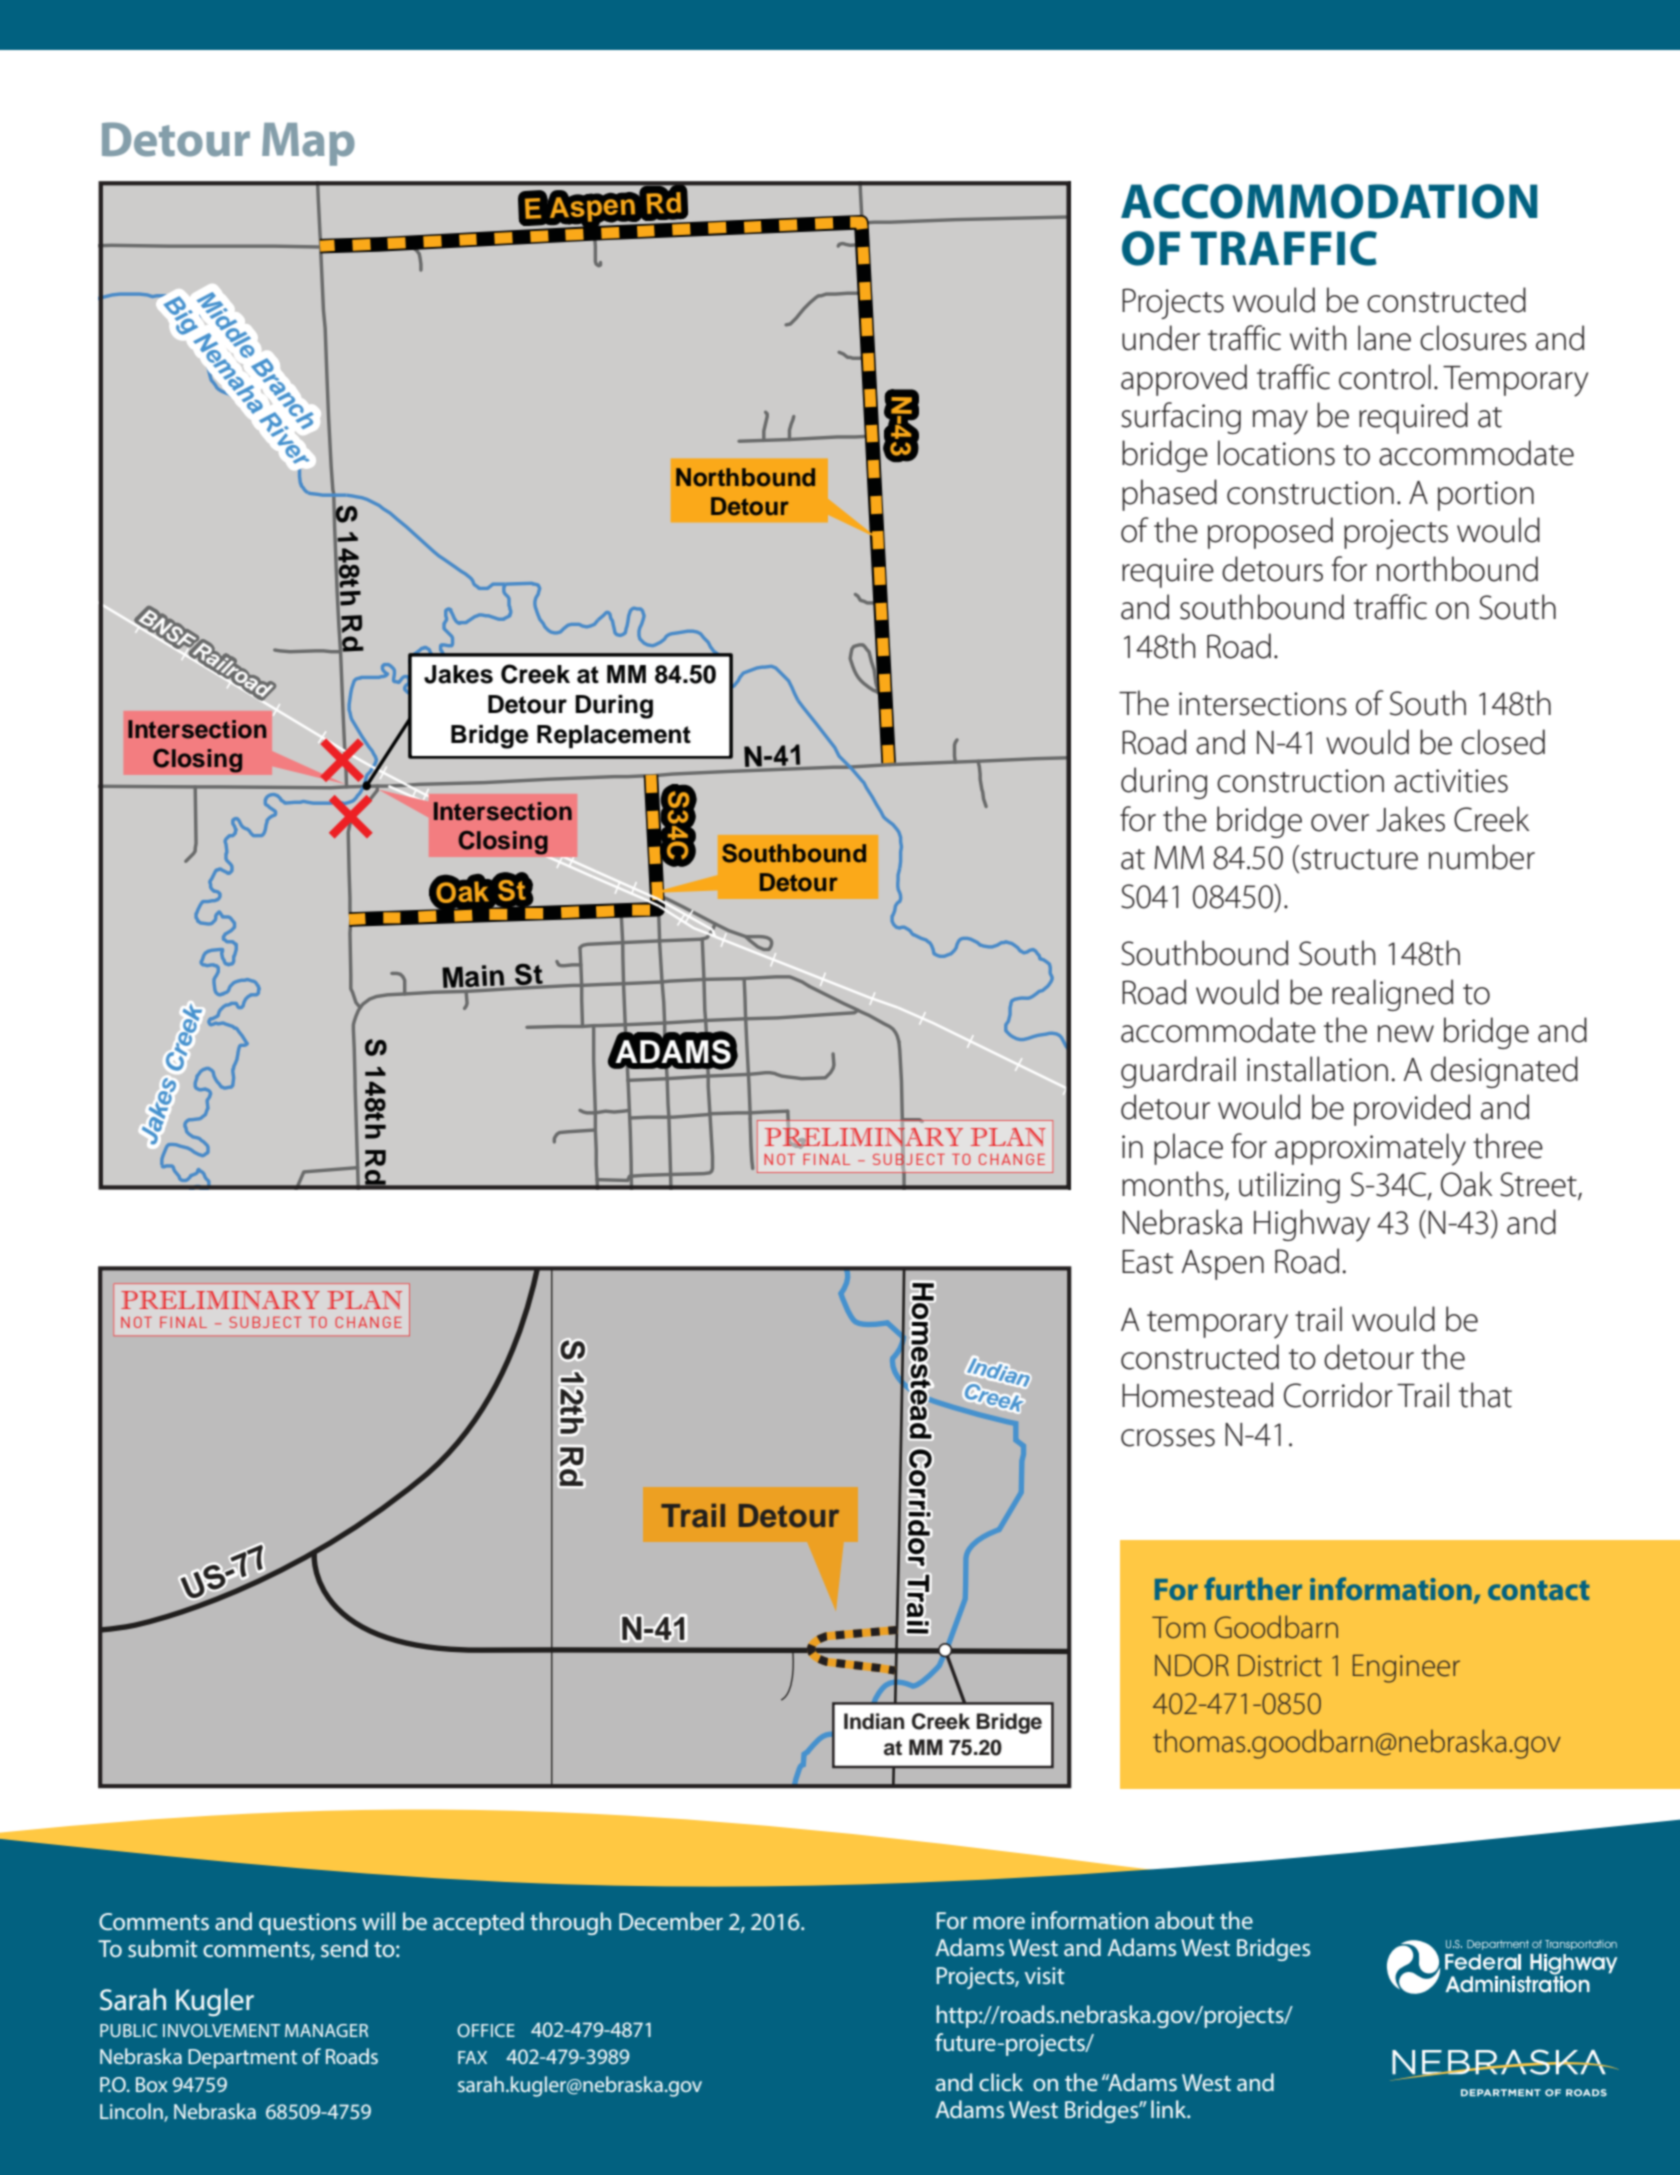  I want to click on Map, so click(308, 144).
